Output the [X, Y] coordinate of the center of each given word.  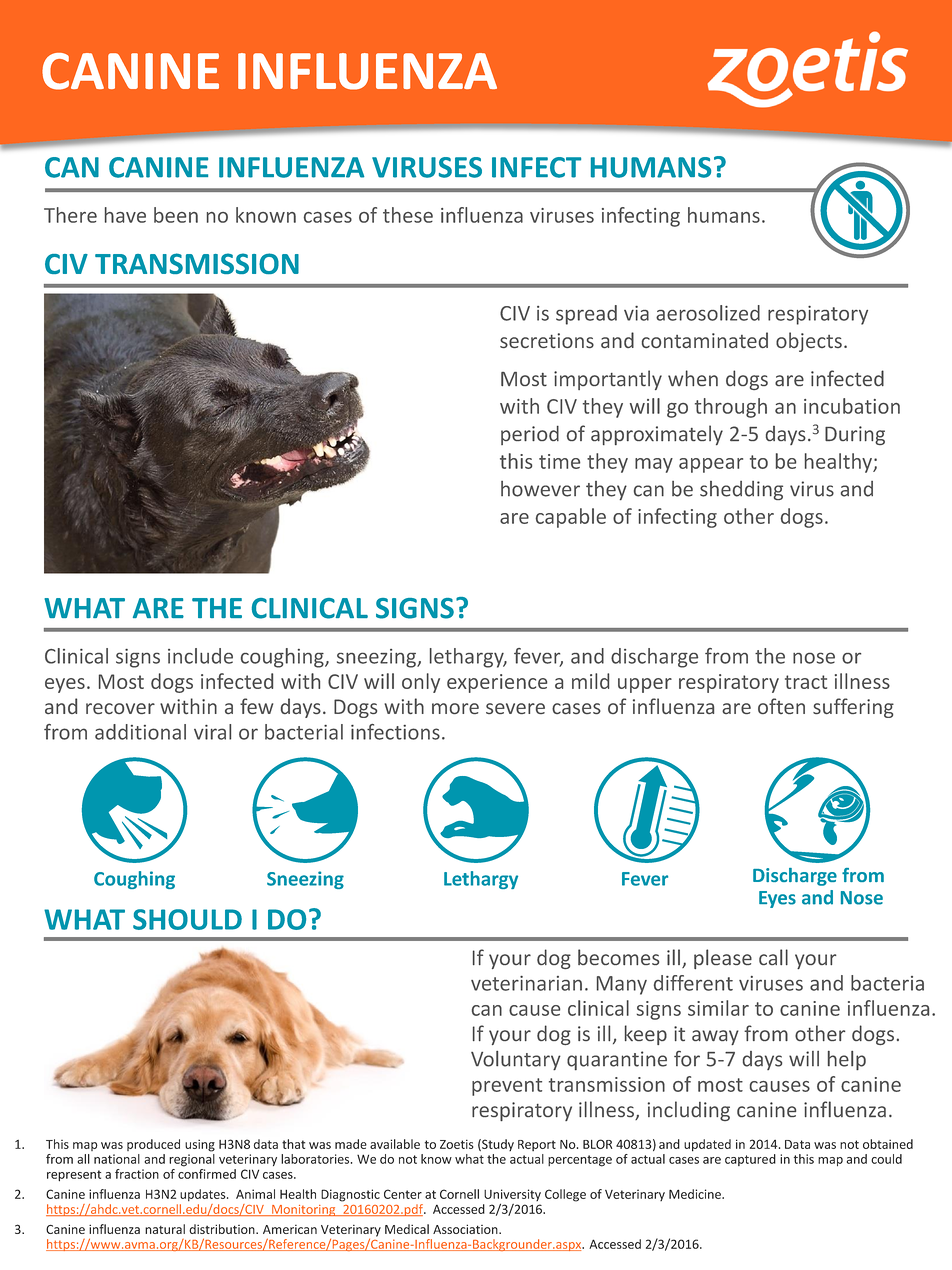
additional [140, 732]
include [200, 656]
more [455, 708]
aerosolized [708, 313]
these [408, 215]
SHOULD [187, 919]
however [540, 489]
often [781, 706]
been [176, 215]
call [773, 957]
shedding [741, 490]
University [512, 1196]
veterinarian [526, 983]
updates [204, 1195]
